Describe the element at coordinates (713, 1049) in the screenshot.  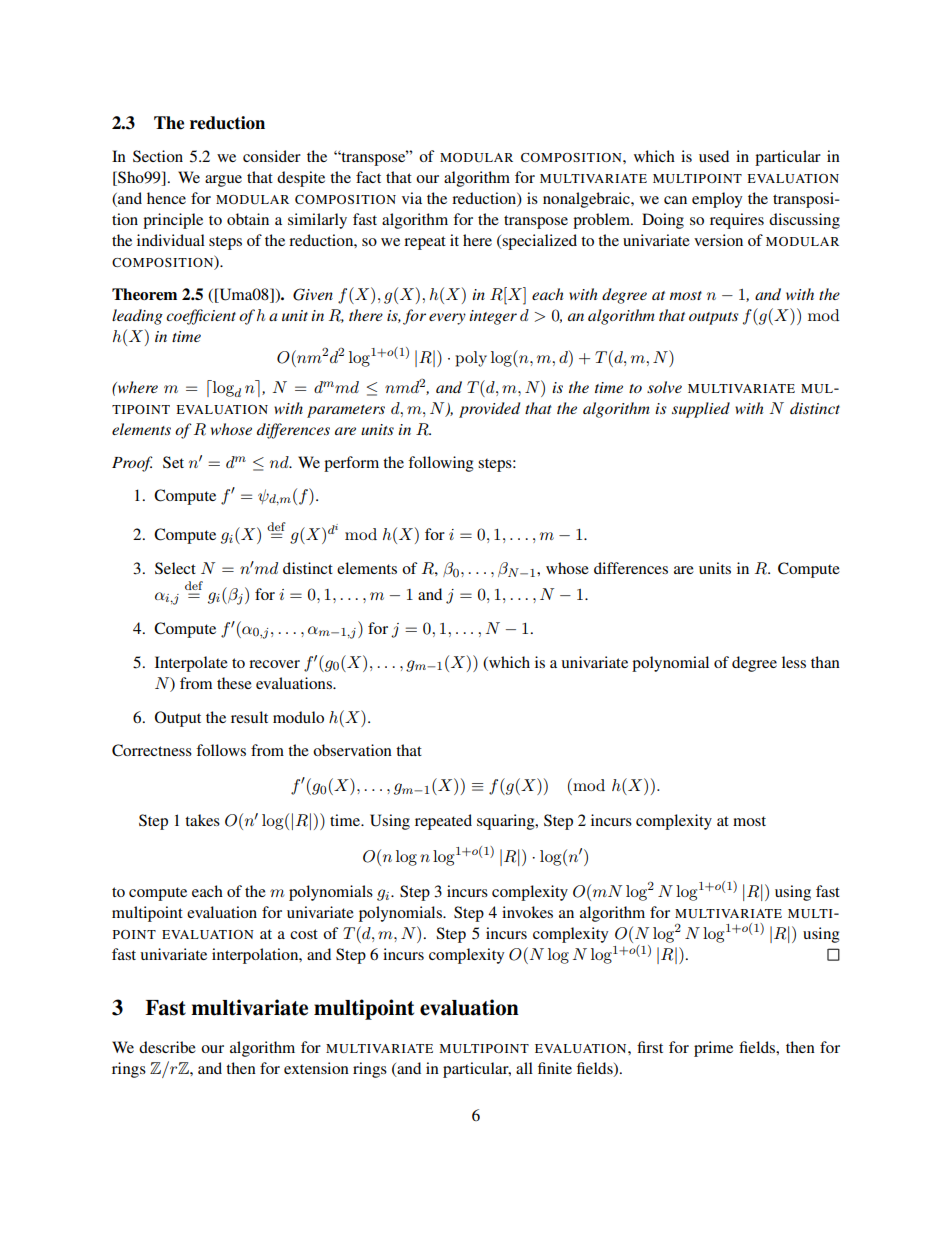
I see `prime` at that location.
